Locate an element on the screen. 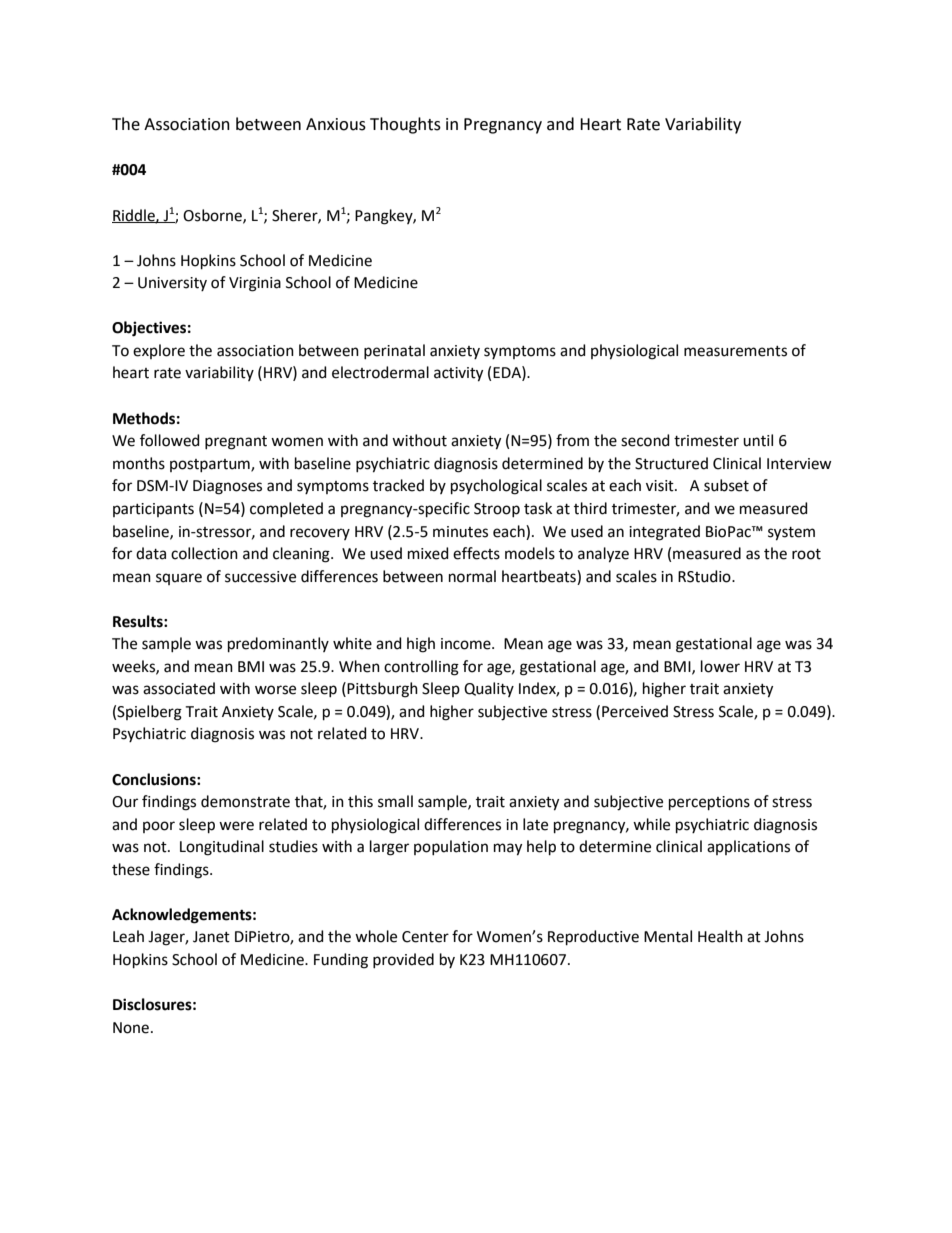  explore is located at coordinates (159, 351).
